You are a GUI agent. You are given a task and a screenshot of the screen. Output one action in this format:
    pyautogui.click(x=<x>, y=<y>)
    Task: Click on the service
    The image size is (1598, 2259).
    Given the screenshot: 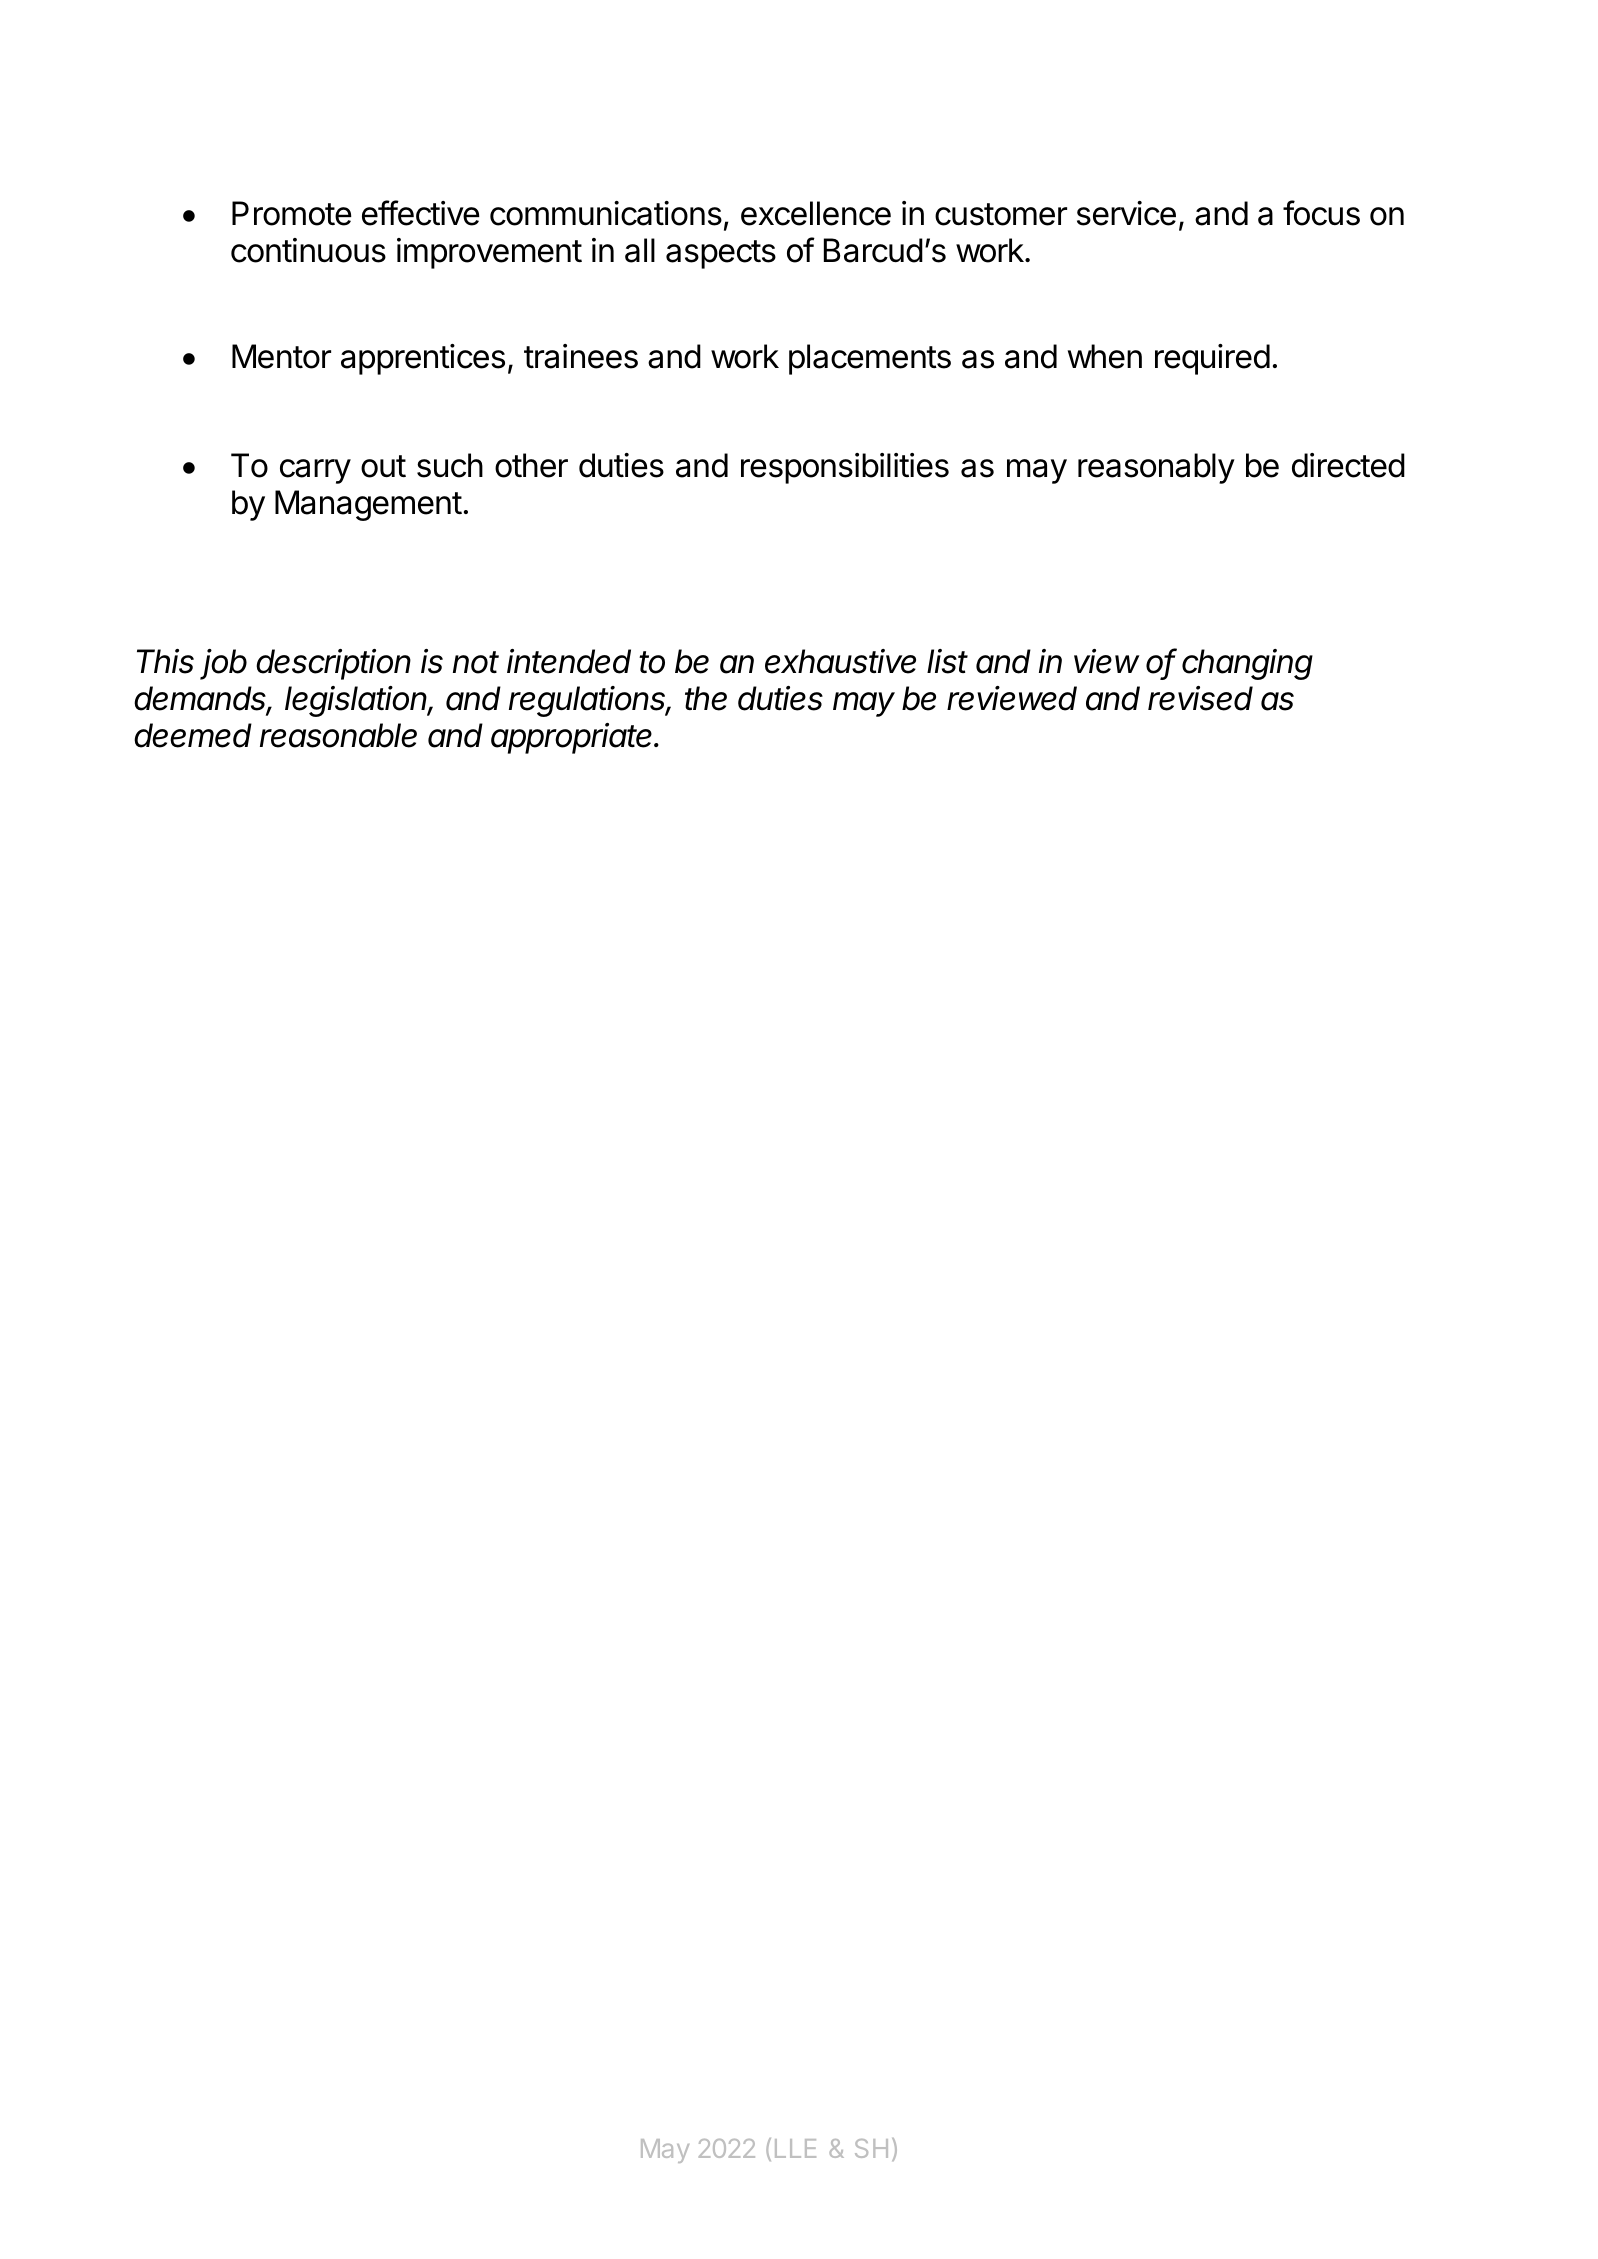 What is the action you would take?
    pyautogui.click(x=1126, y=213)
